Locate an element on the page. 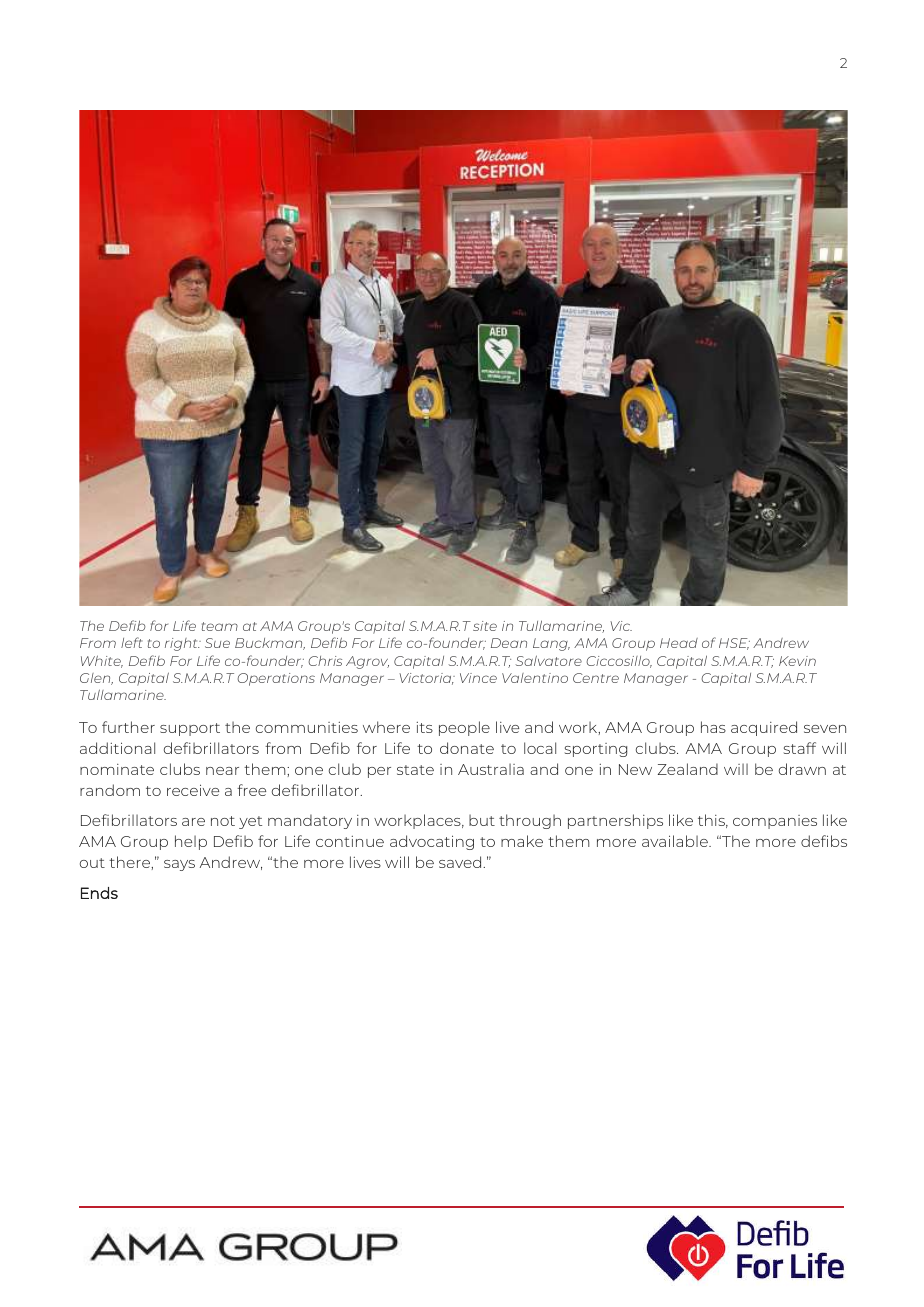  HSE is located at coordinates (734, 644).
